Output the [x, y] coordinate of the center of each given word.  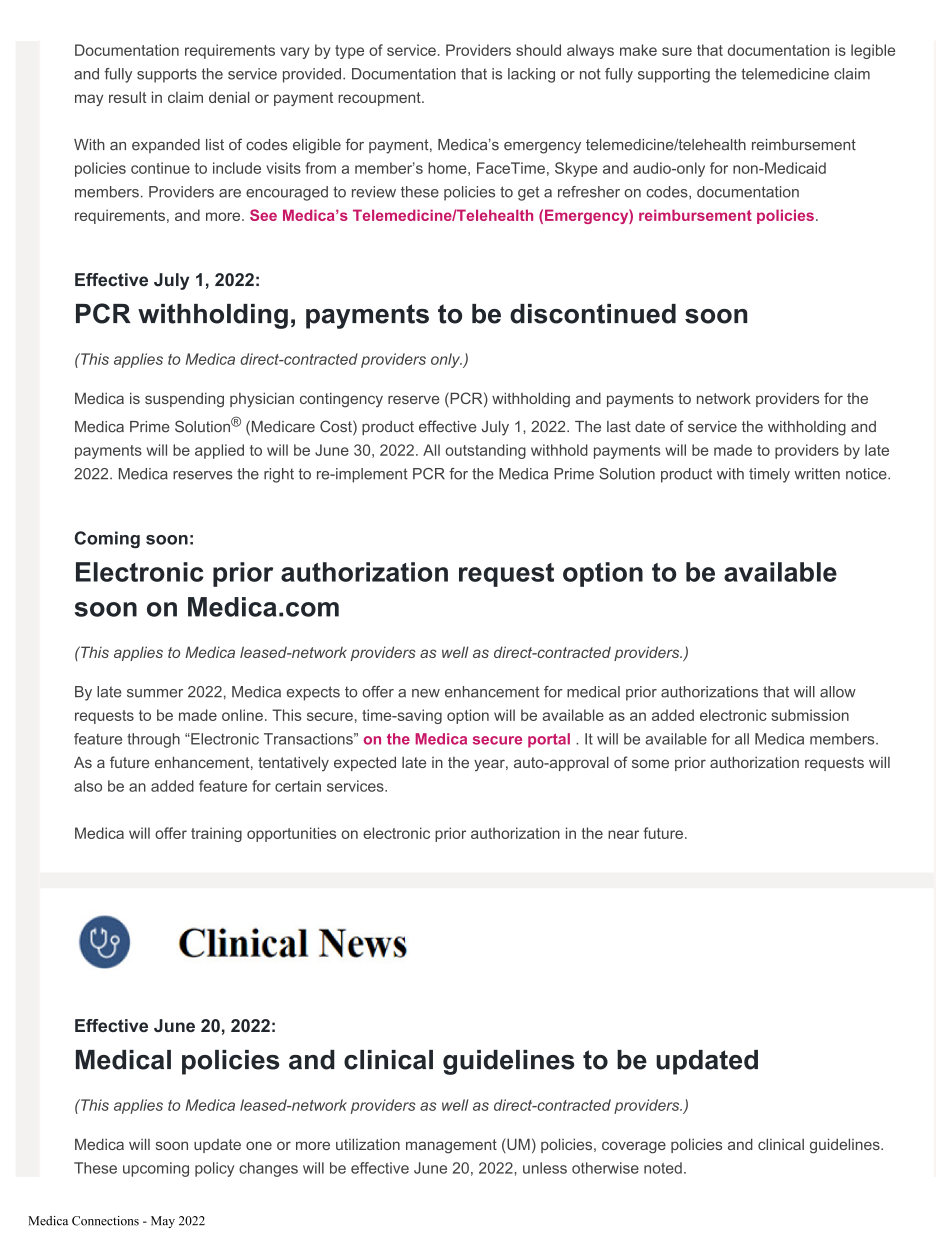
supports [167, 75]
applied [219, 451]
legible [873, 51]
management [451, 1146]
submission [810, 715]
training [216, 834]
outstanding [485, 451]
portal [549, 740]
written [817, 474]
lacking [531, 75]
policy [214, 1169]
